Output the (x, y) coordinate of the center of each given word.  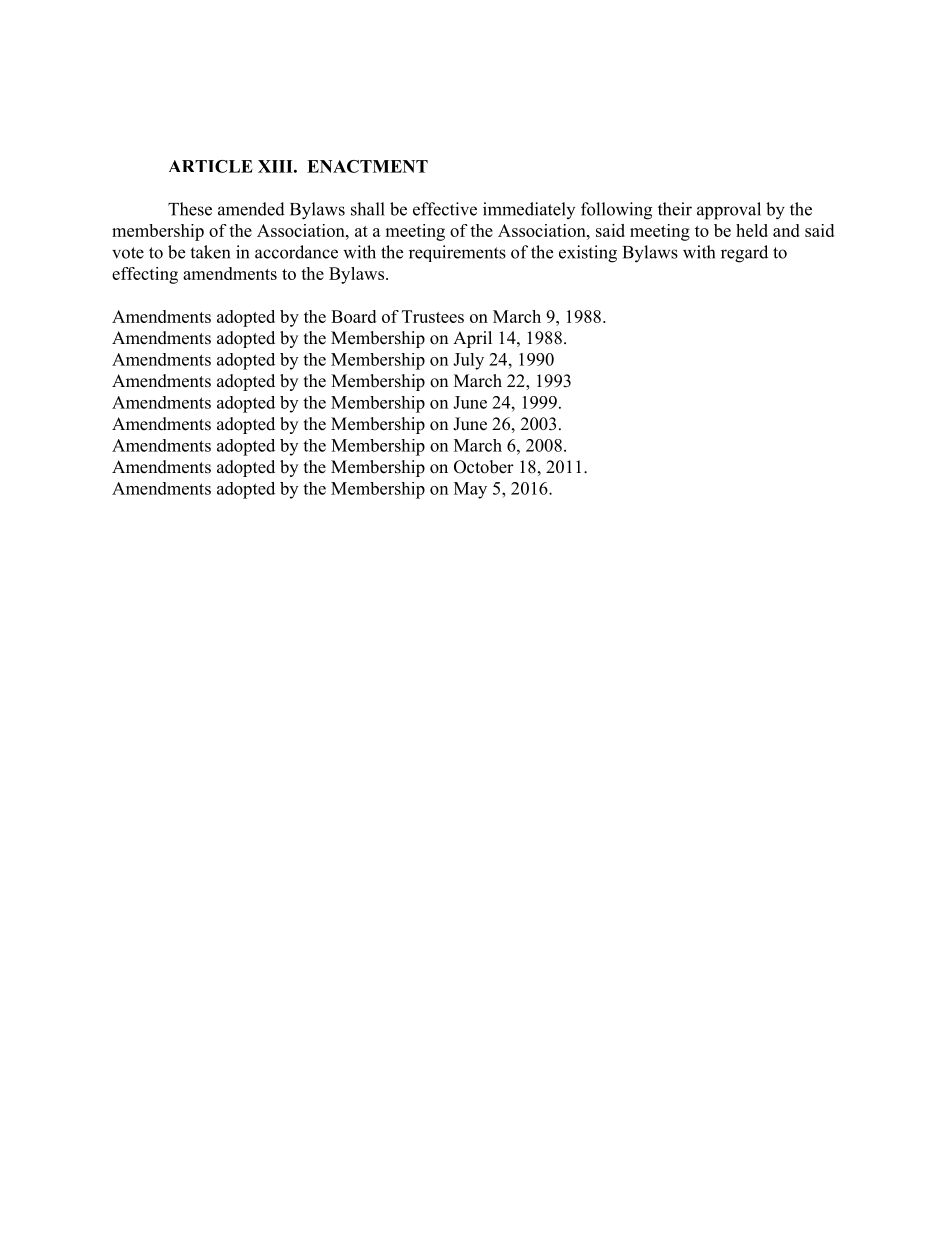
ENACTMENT (367, 166)
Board (353, 316)
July (468, 361)
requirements (457, 253)
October (484, 467)
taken (210, 252)
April (472, 339)
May (470, 490)
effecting (145, 275)
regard (744, 254)
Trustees (433, 316)
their (675, 209)
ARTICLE (211, 166)
